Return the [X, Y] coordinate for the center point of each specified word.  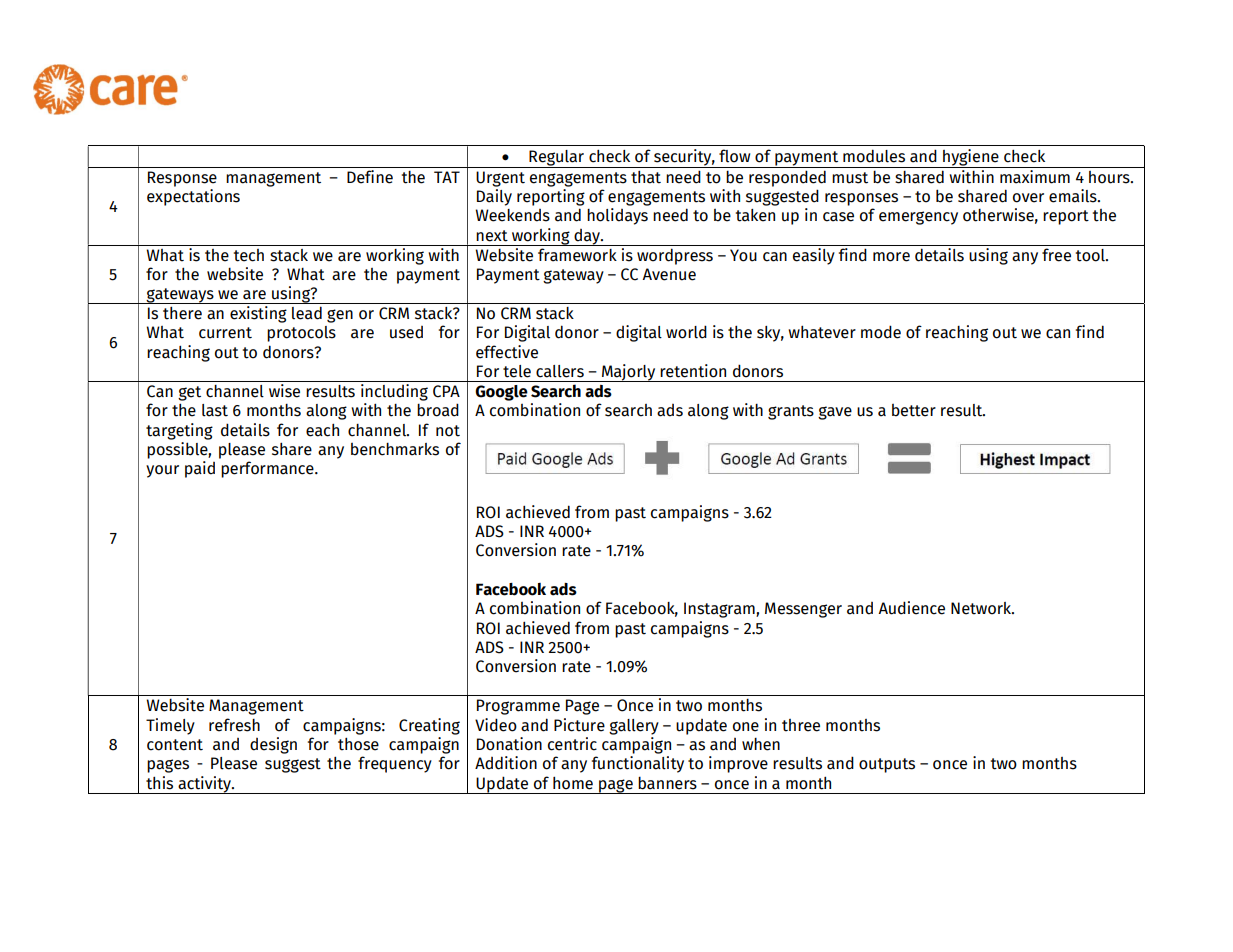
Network [982, 608]
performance [268, 469]
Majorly [629, 373]
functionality [638, 764]
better [914, 410]
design [273, 745]
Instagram [720, 610]
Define [370, 175]
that [646, 177]
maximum [1035, 175]
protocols [301, 334]
